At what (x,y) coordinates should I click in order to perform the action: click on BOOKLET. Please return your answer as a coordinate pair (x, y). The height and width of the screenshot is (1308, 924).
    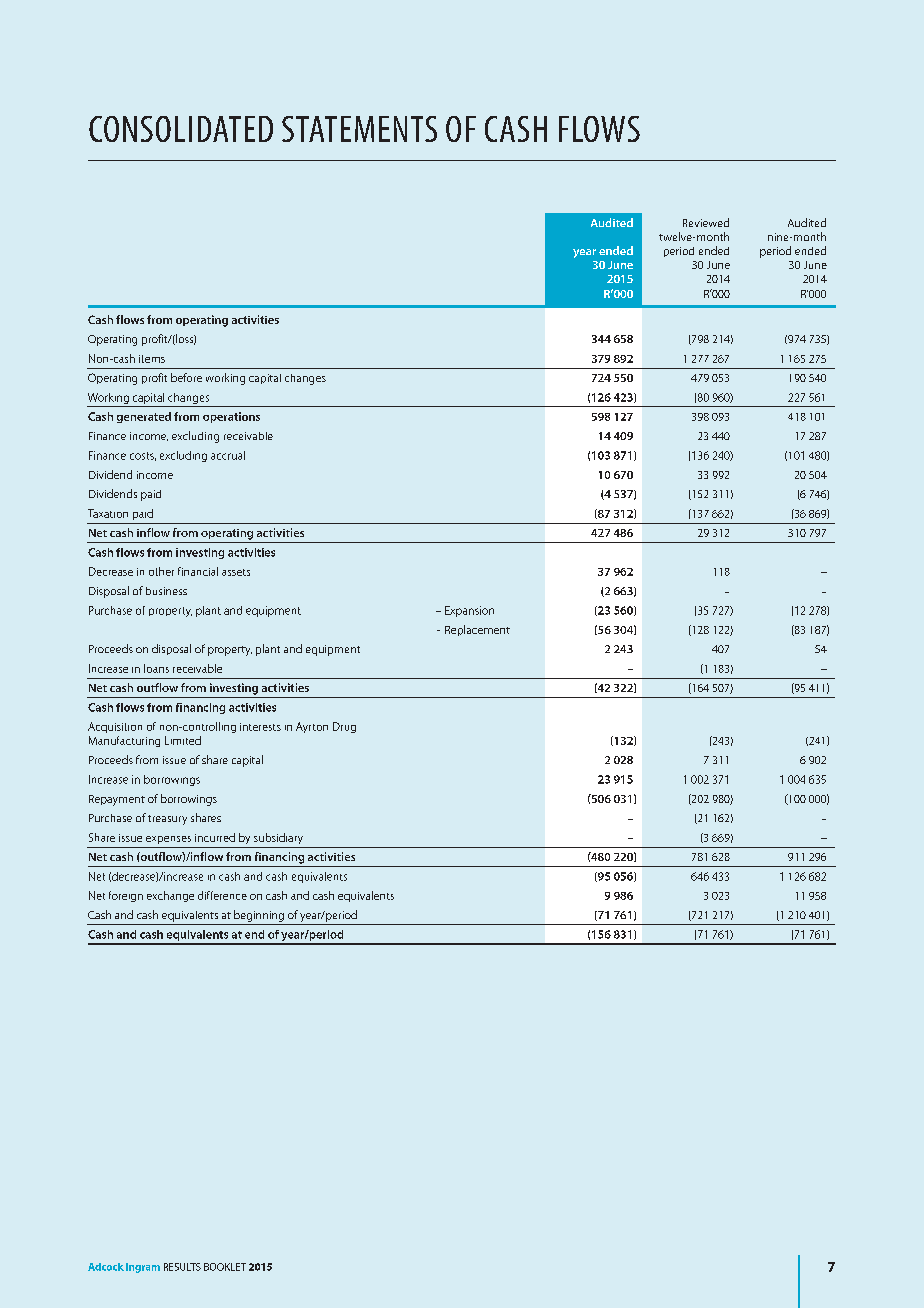
    Looking at the image, I should click on (225, 1267).
